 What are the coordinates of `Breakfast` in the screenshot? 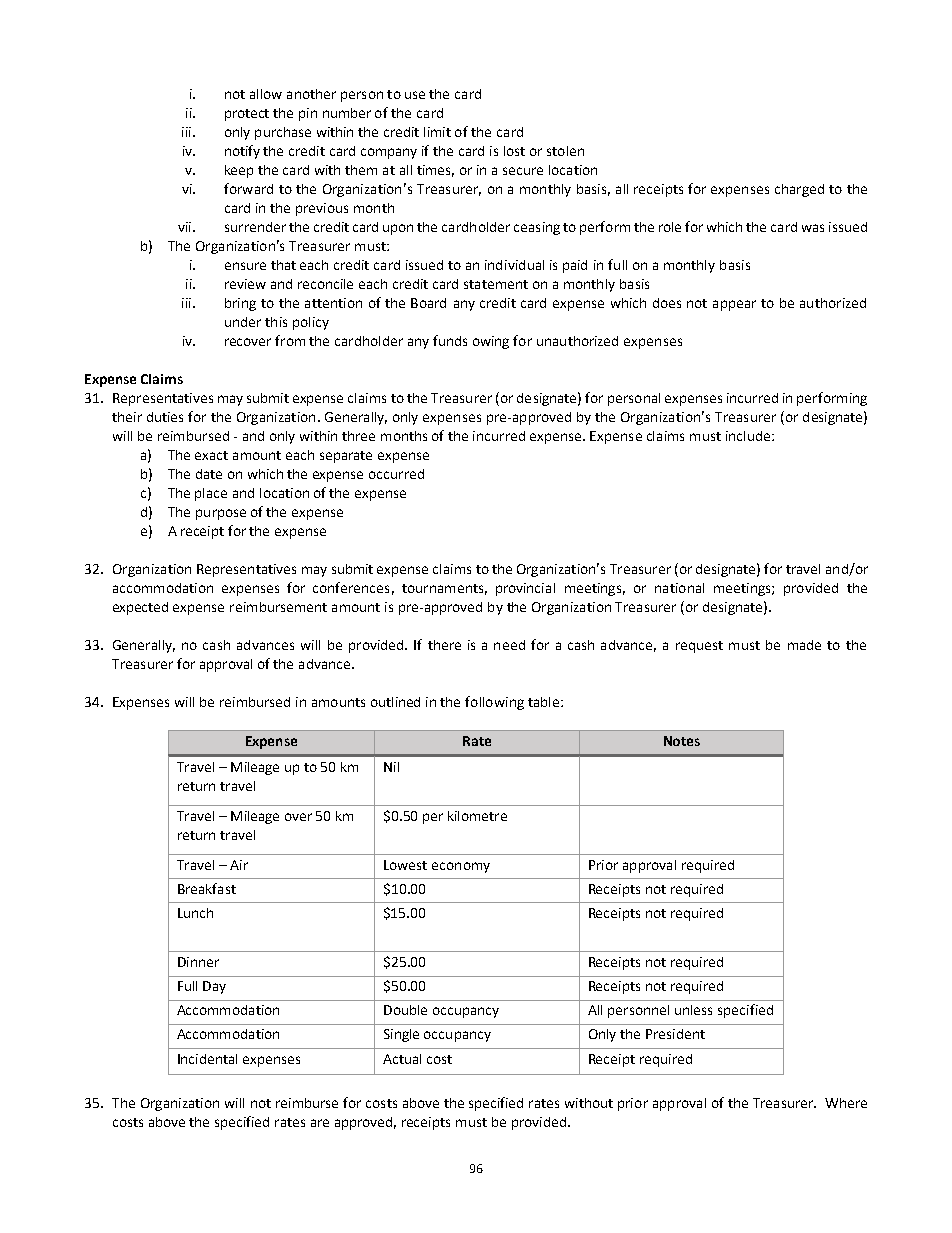 It's located at (207, 888).
